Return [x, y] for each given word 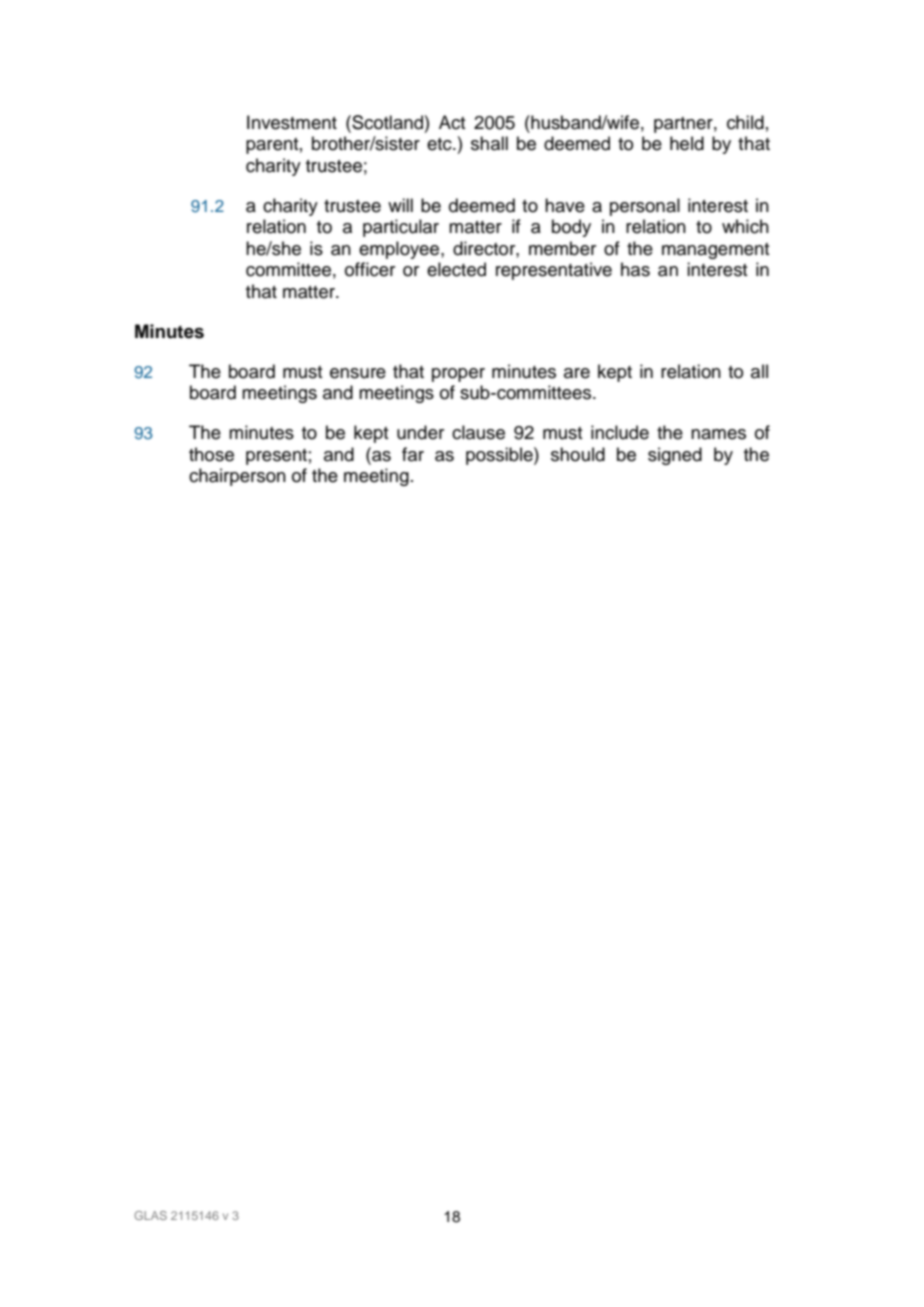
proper [458, 375]
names [718, 434]
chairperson [237, 477]
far [413, 454]
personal [645, 207]
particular [401, 228]
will [400, 205]
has [635, 269]
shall [489, 143]
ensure [358, 373]
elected [456, 269]
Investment [292, 122]
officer [370, 269]
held [687, 143]
